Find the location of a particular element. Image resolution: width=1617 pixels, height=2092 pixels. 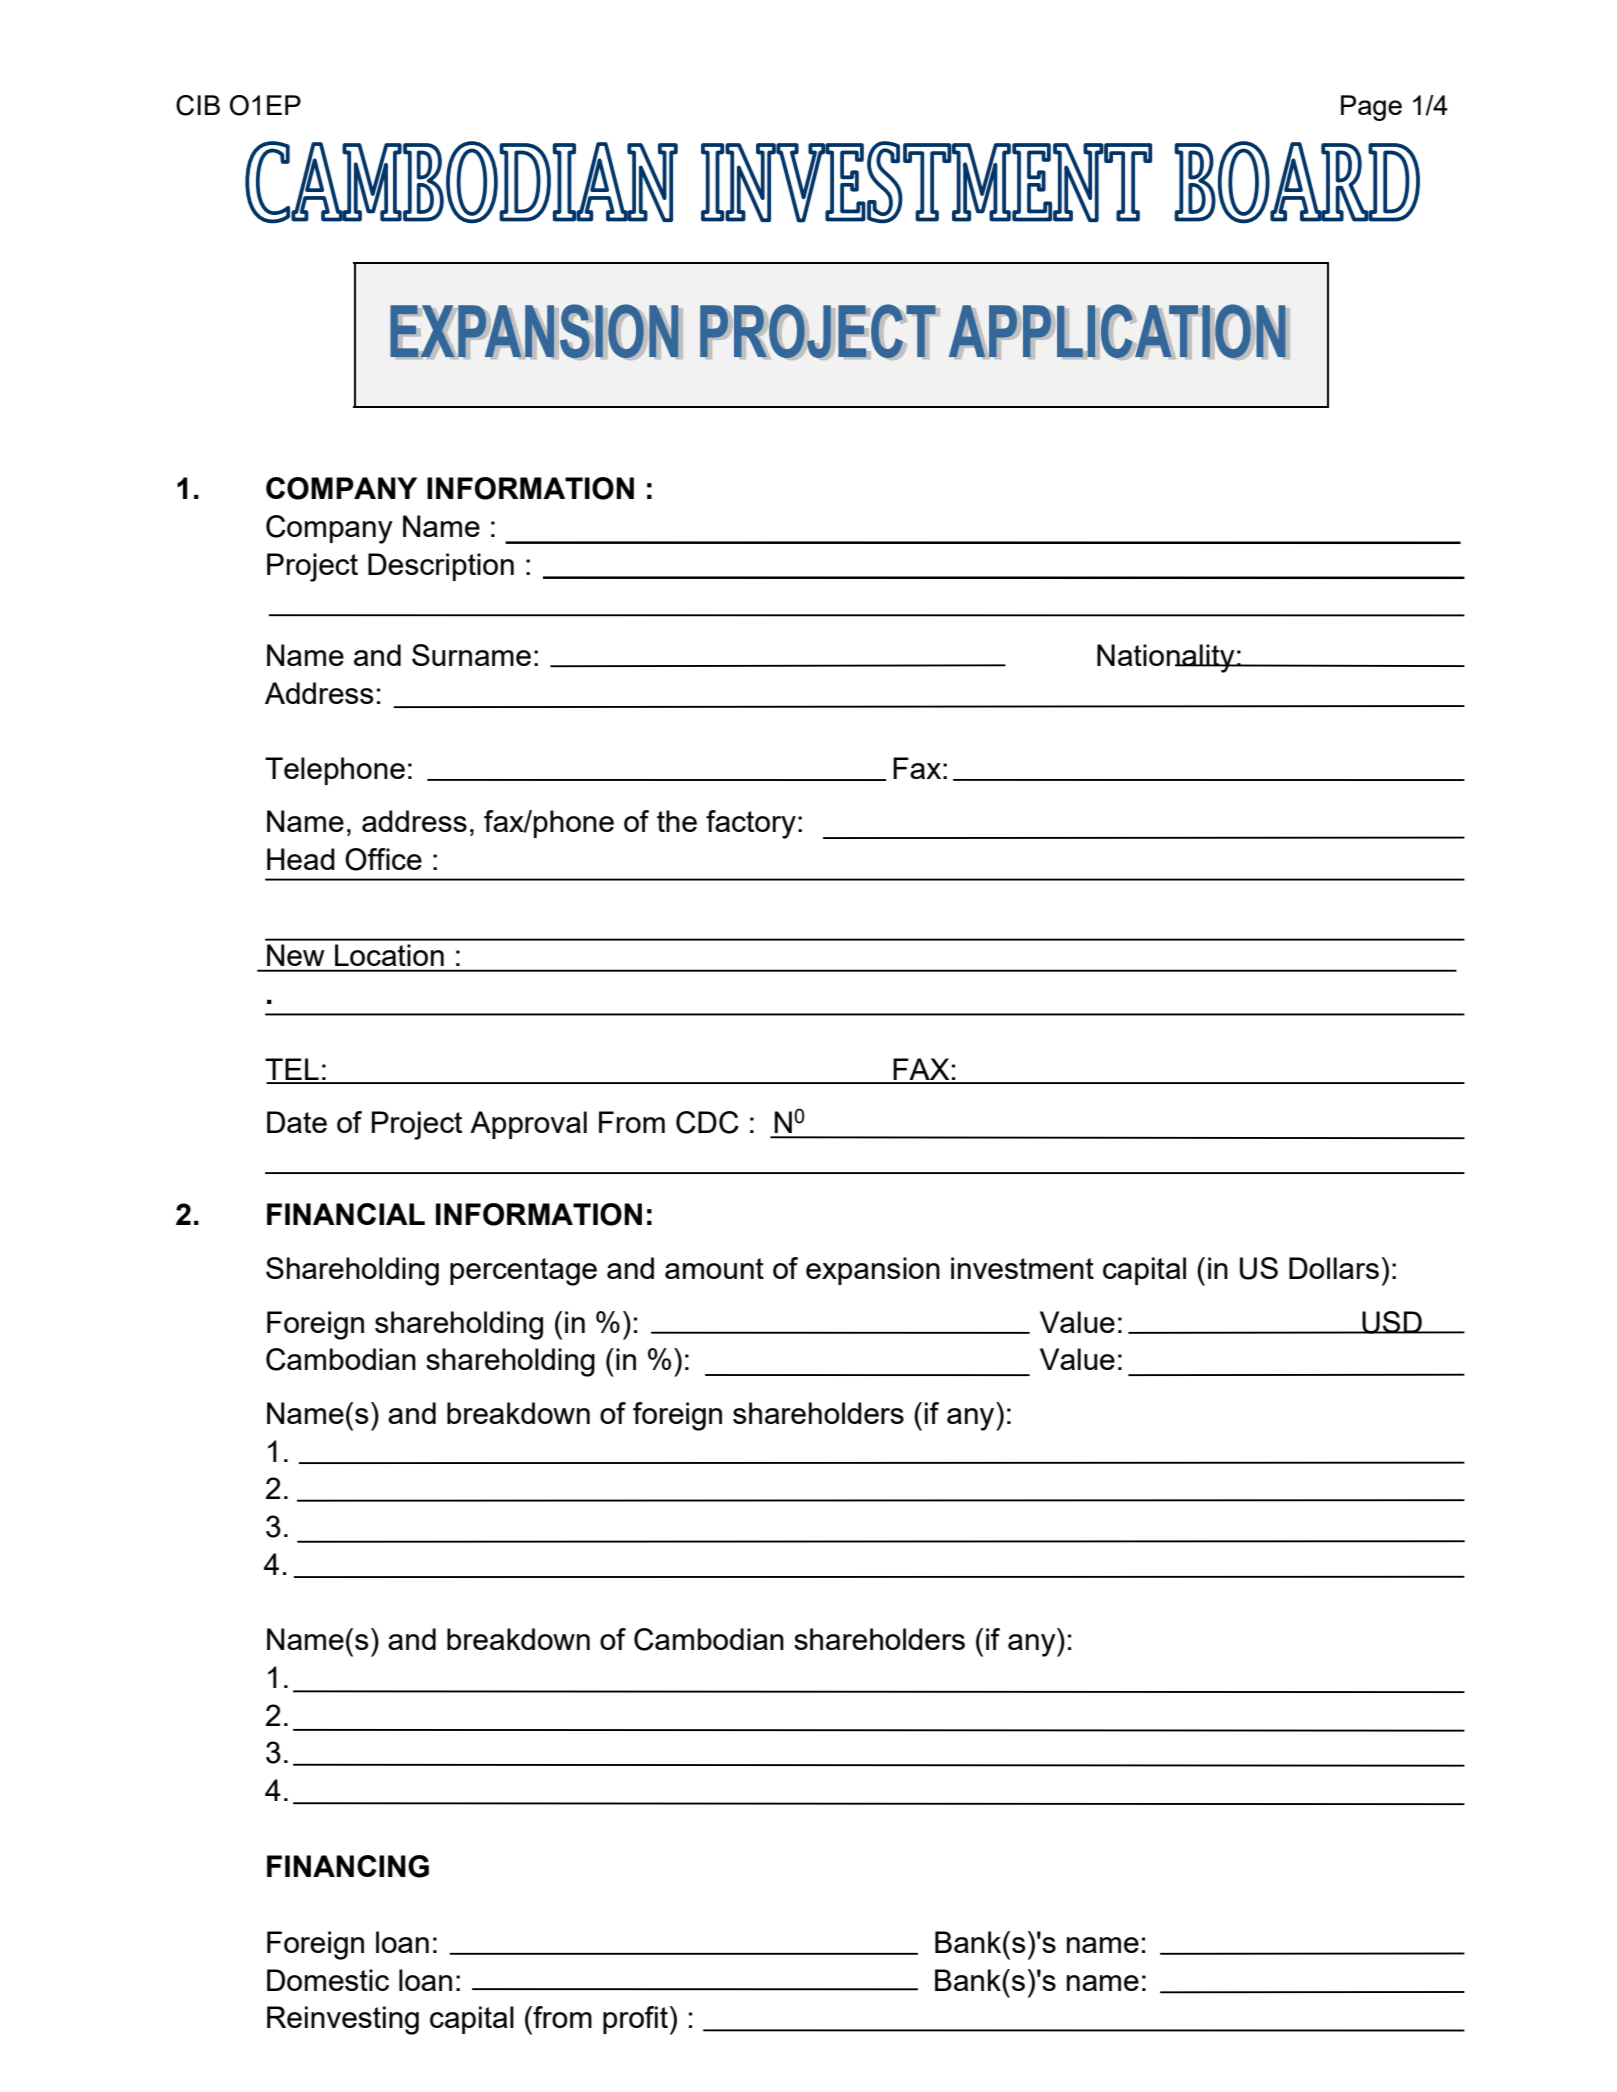

Date is located at coordinates (297, 1122).
